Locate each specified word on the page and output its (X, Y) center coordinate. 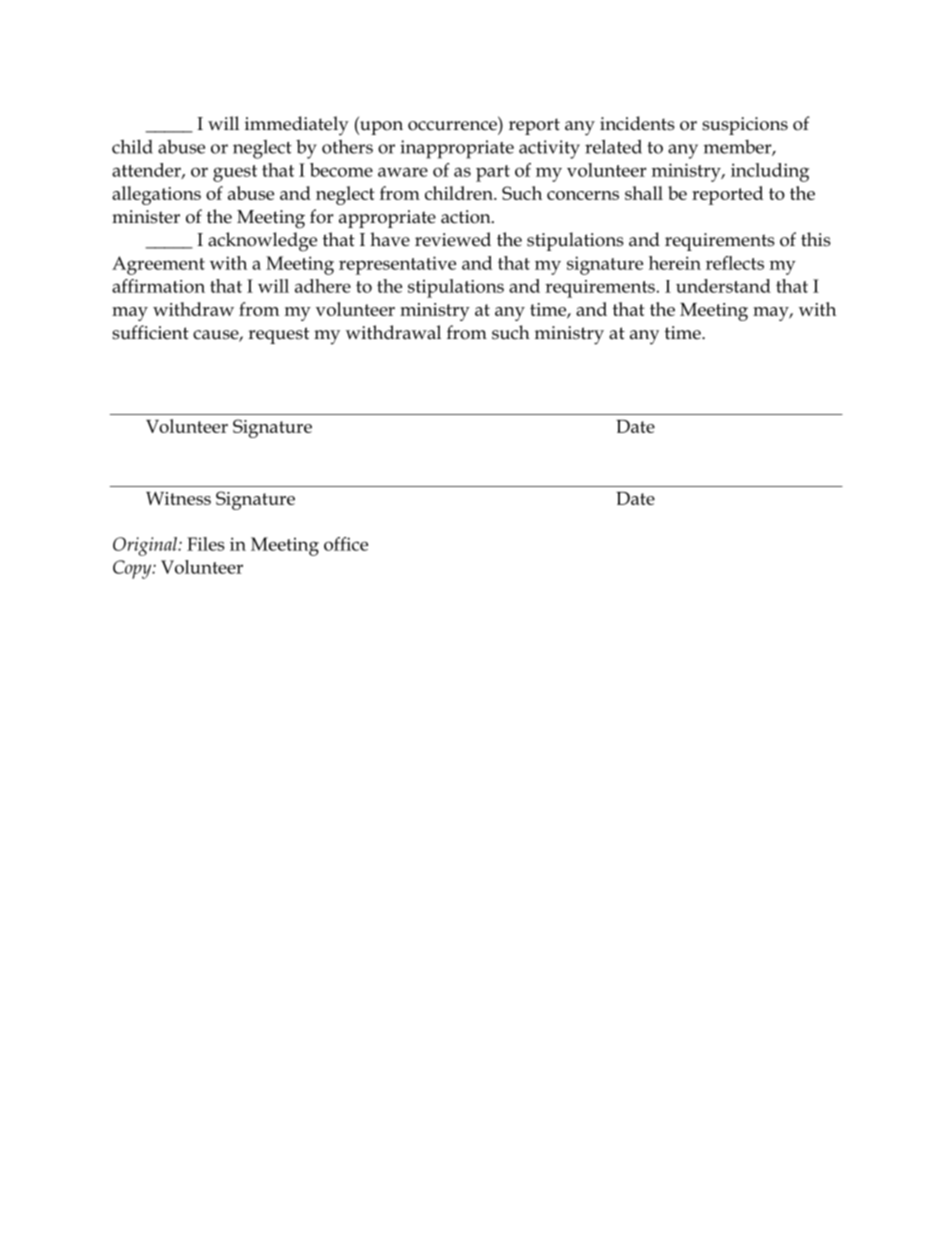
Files (206, 544)
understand (723, 286)
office (346, 544)
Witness (178, 498)
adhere (323, 286)
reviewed (453, 239)
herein (675, 263)
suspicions (745, 126)
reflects (735, 263)
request (278, 335)
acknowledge (262, 242)
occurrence (452, 126)
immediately (297, 126)
